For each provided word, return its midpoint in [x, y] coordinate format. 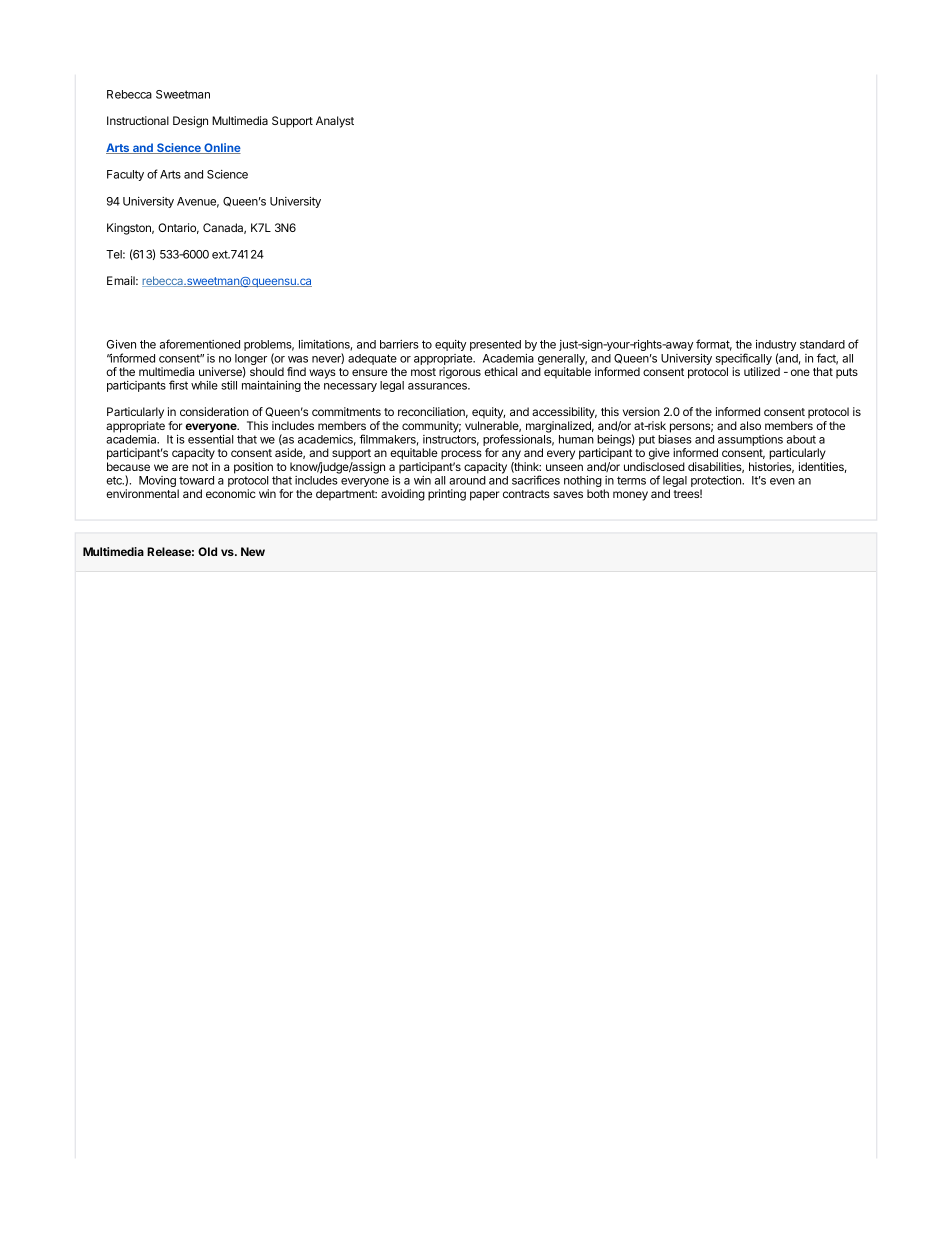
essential [210, 439]
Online [221, 148]
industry [776, 347]
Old [207, 551]
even [782, 481]
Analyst [335, 122]
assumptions [750, 442]
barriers [399, 344]
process [461, 455]
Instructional [138, 120]
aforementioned [200, 344]
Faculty [125, 175]
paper [484, 496]
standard [822, 344]
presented [495, 345]
